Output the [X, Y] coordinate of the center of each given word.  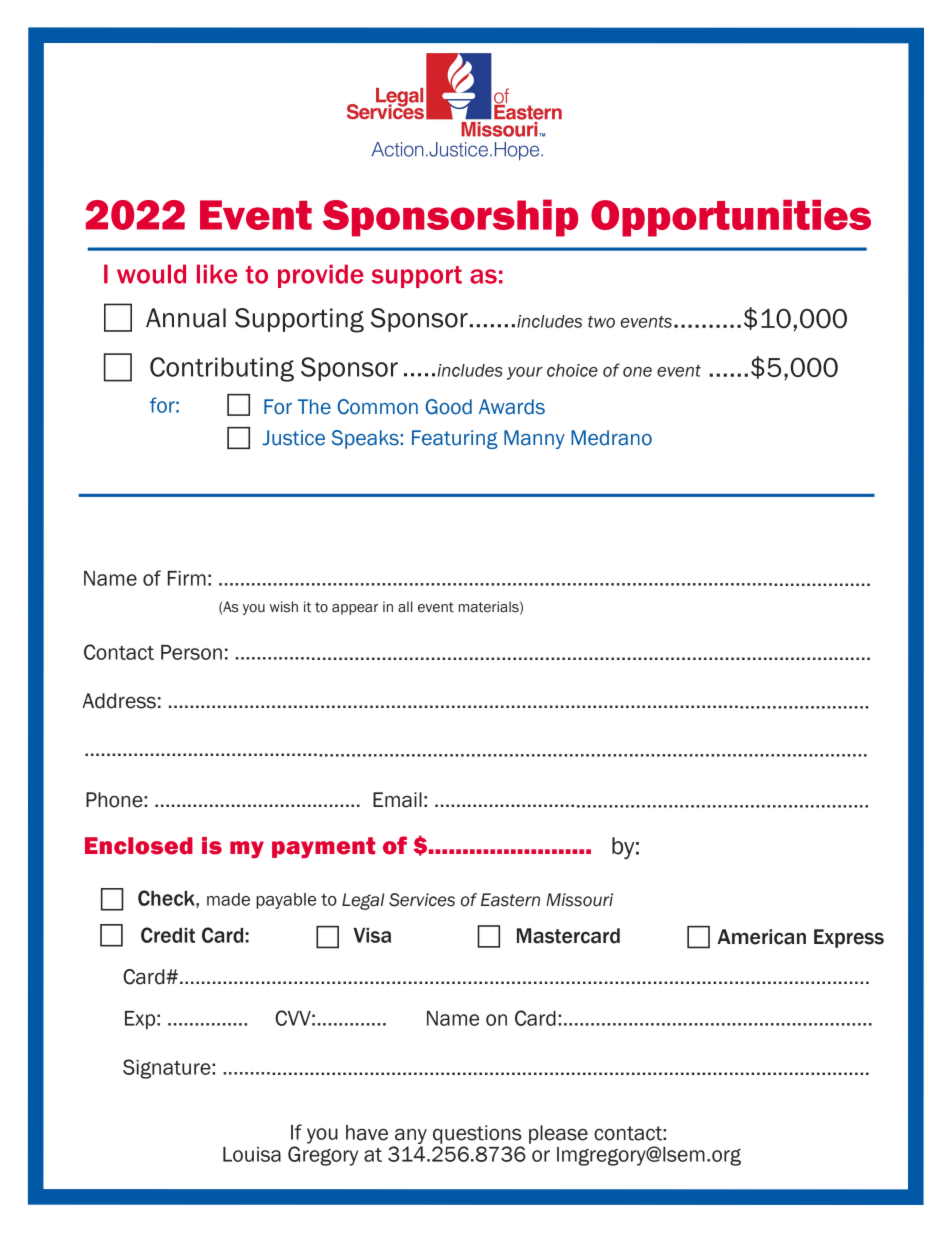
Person [191, 652]
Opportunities [731, 218]
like [217, 274]
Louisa [252, 1154]
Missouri [579, 900]
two [601, 322]
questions [477, 1134]
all [405, 607]
